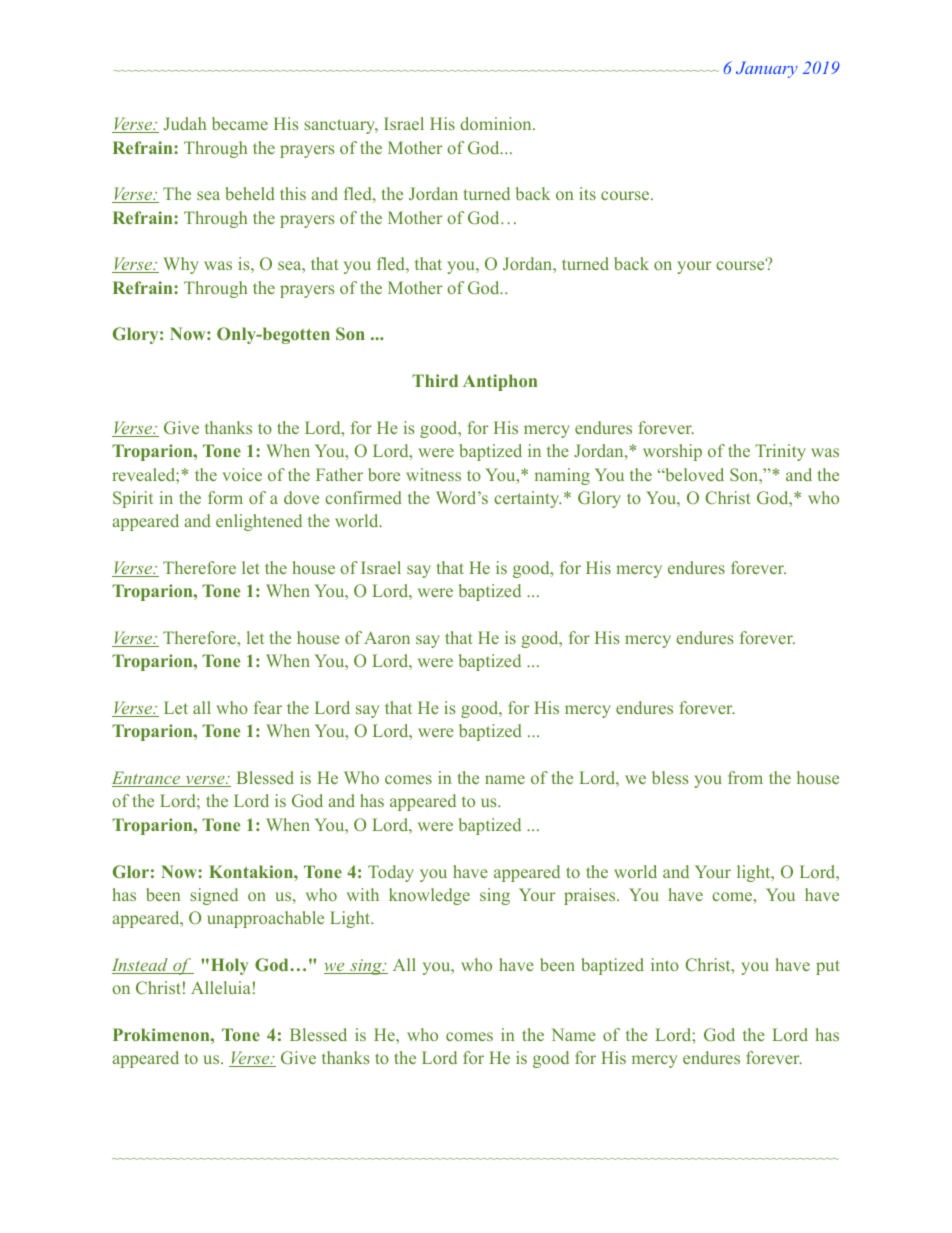  Describe the element at coordinates (665, 964) in the screenshot. I see `into` at that location.
